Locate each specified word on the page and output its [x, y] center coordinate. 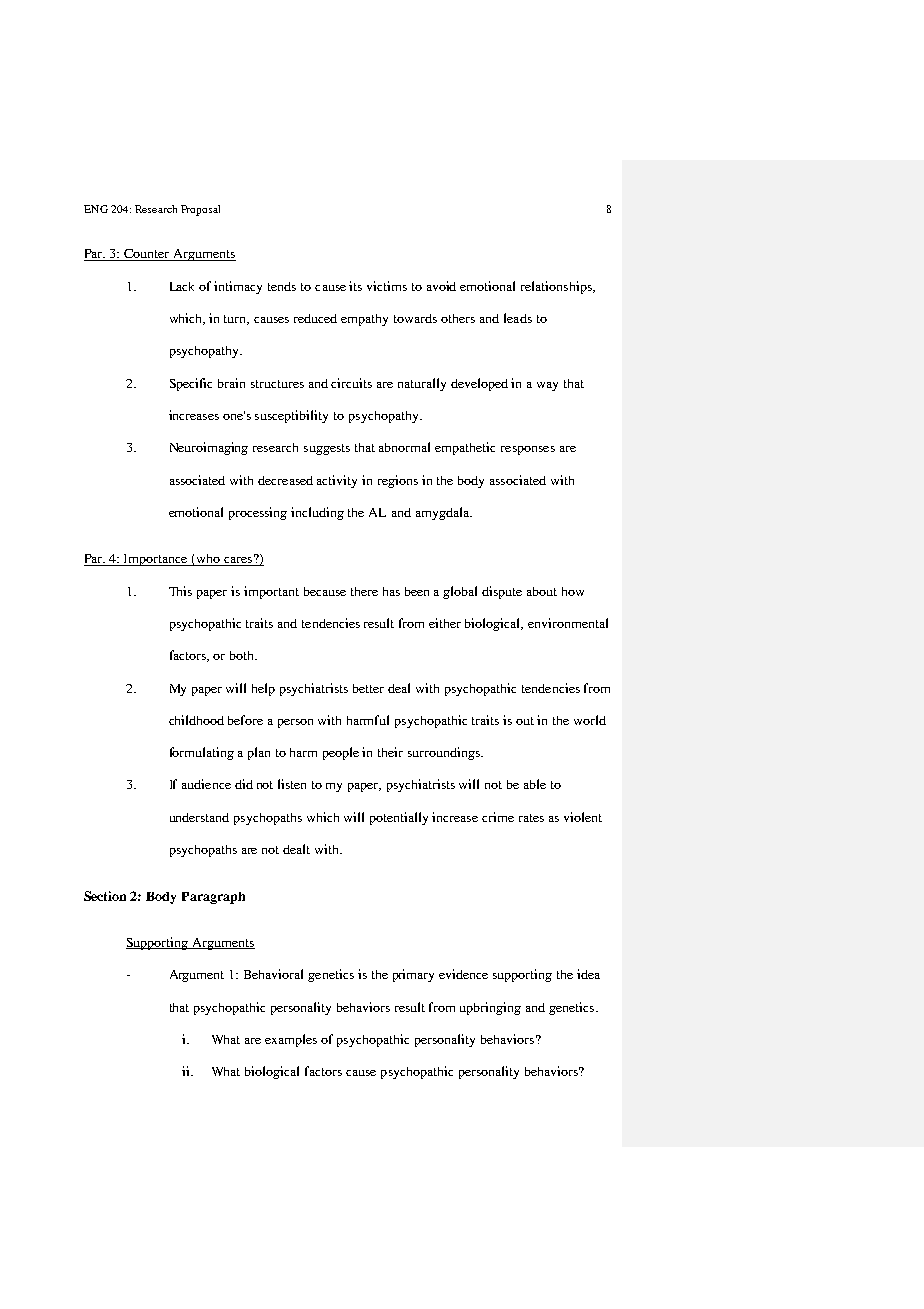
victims [387, 286]
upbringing [490, 1008]
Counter [147, 255]
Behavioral [273, 974]
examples [291, 1040]
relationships [557, 287]
